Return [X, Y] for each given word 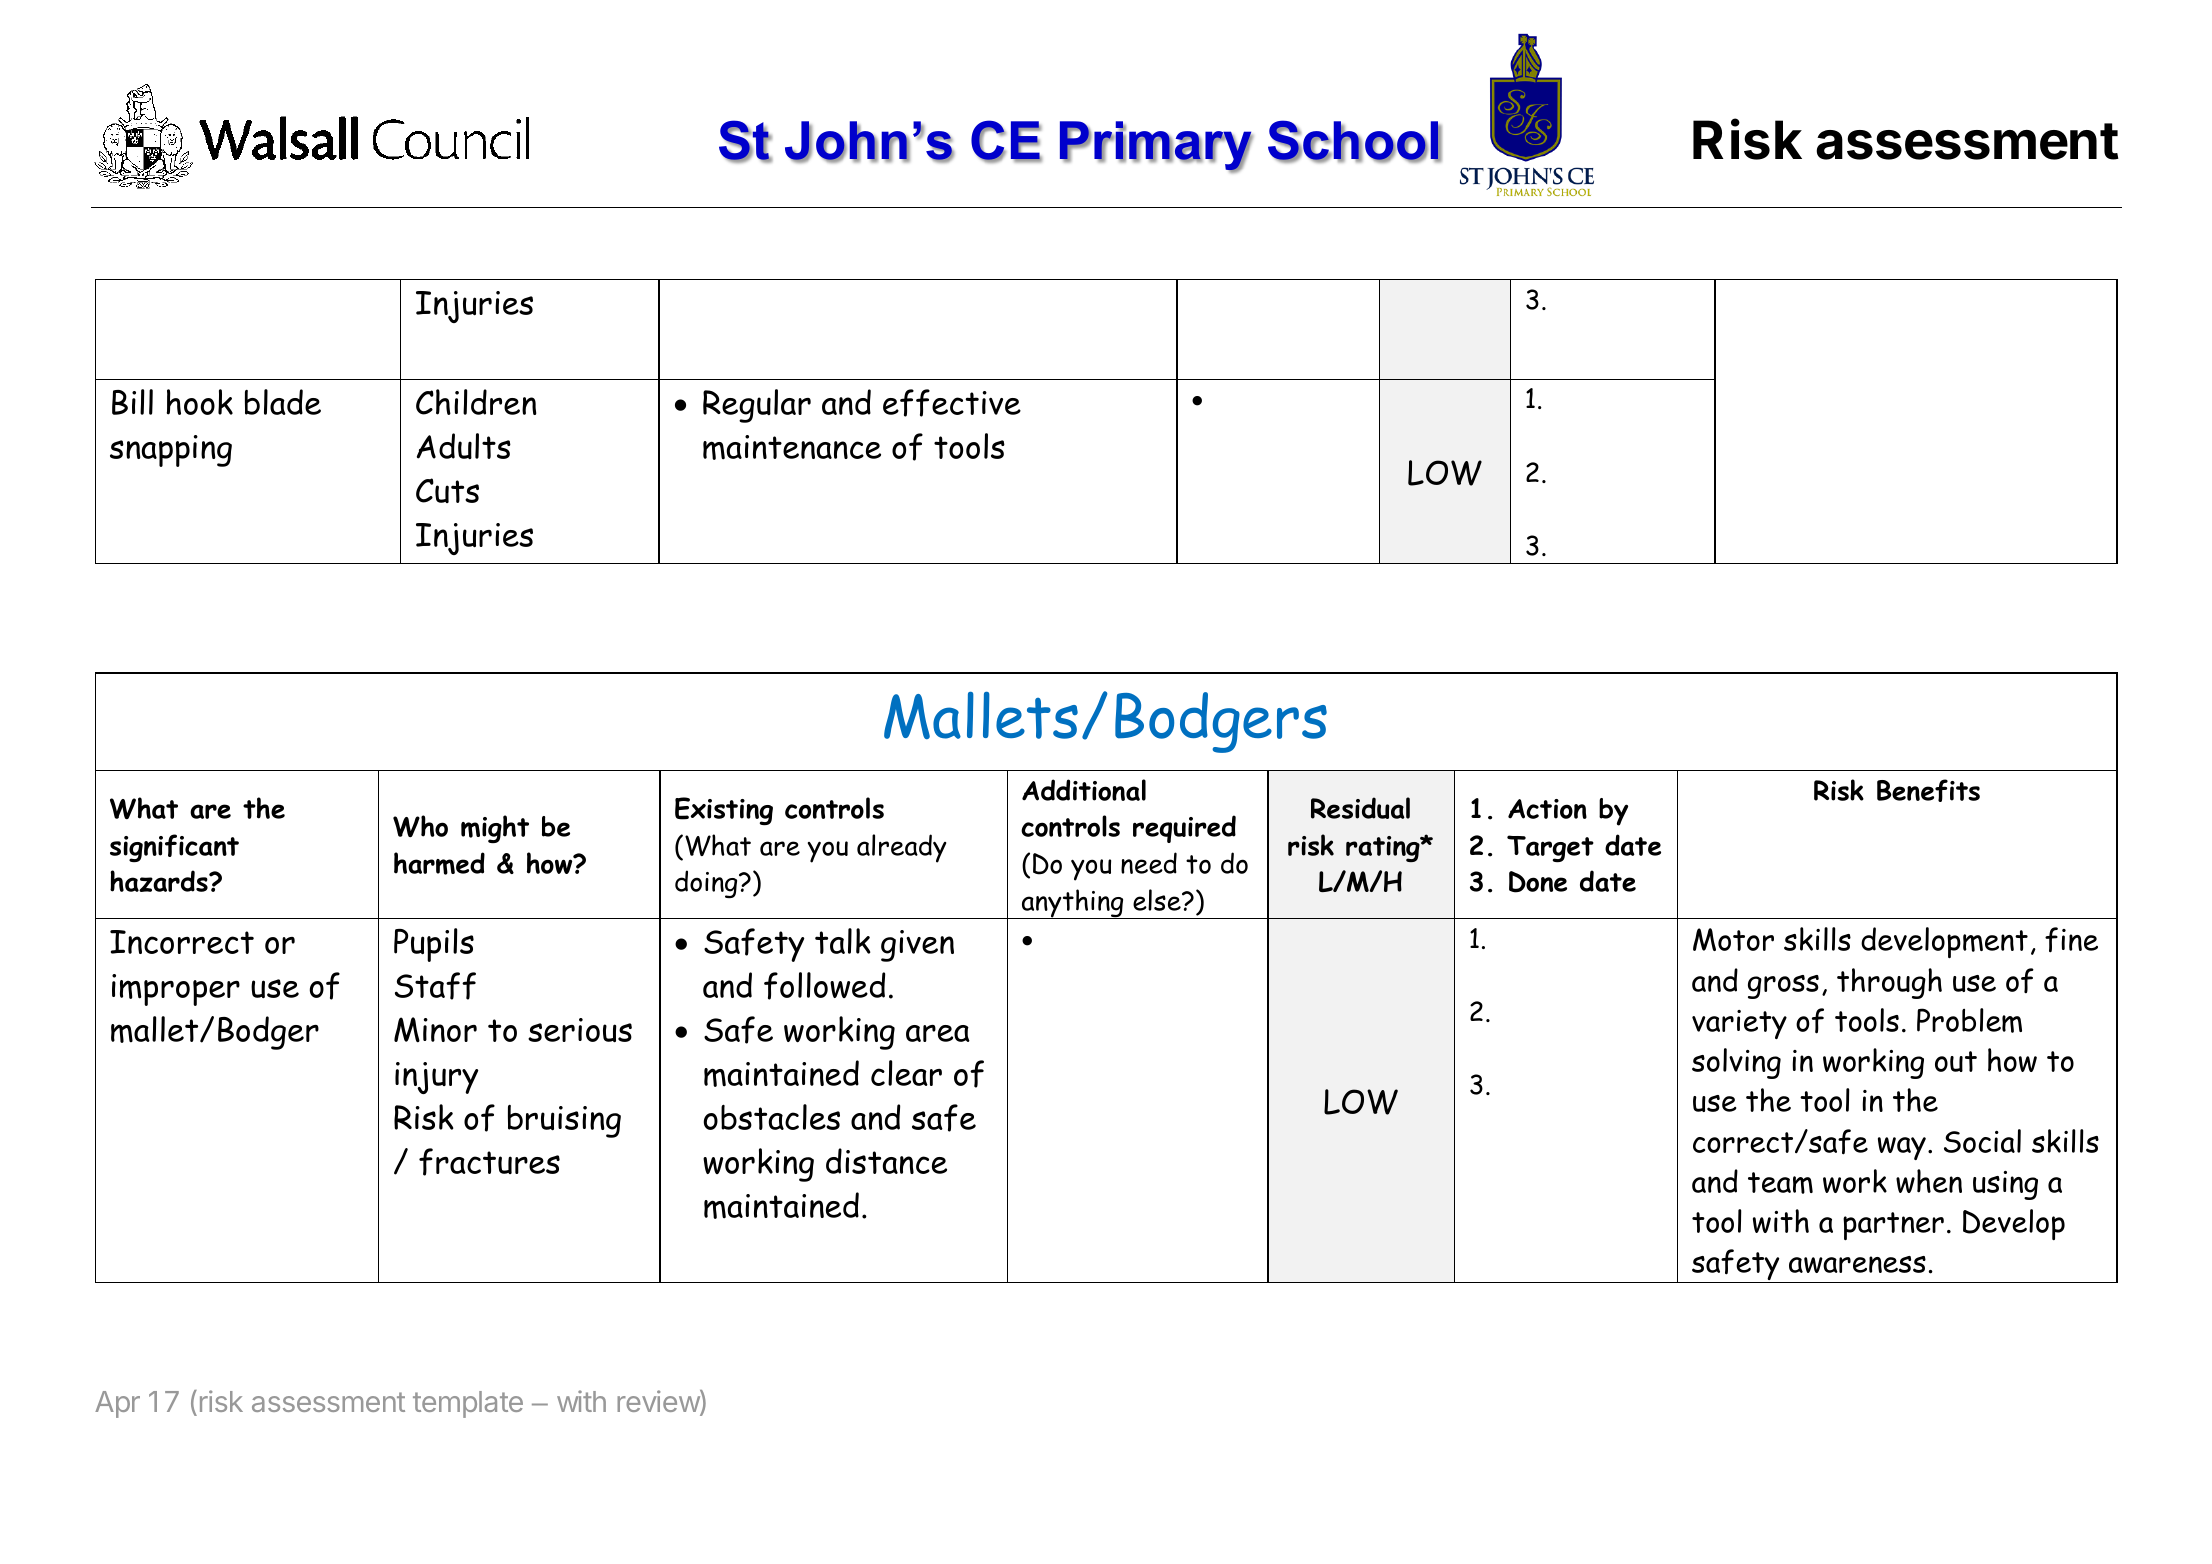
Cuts [447, 490]
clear [906, 1073]
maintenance [792, 447]
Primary [1156, 147]
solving [1736, 1063]
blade [283, 402]
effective [952, 403]
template [468, 1404]
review [659, 1402]
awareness [1857, 1264]
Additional [1084, 790]
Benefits [1928, 790]
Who [420, 826]
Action [1547, 809]
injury [437, 1078]
